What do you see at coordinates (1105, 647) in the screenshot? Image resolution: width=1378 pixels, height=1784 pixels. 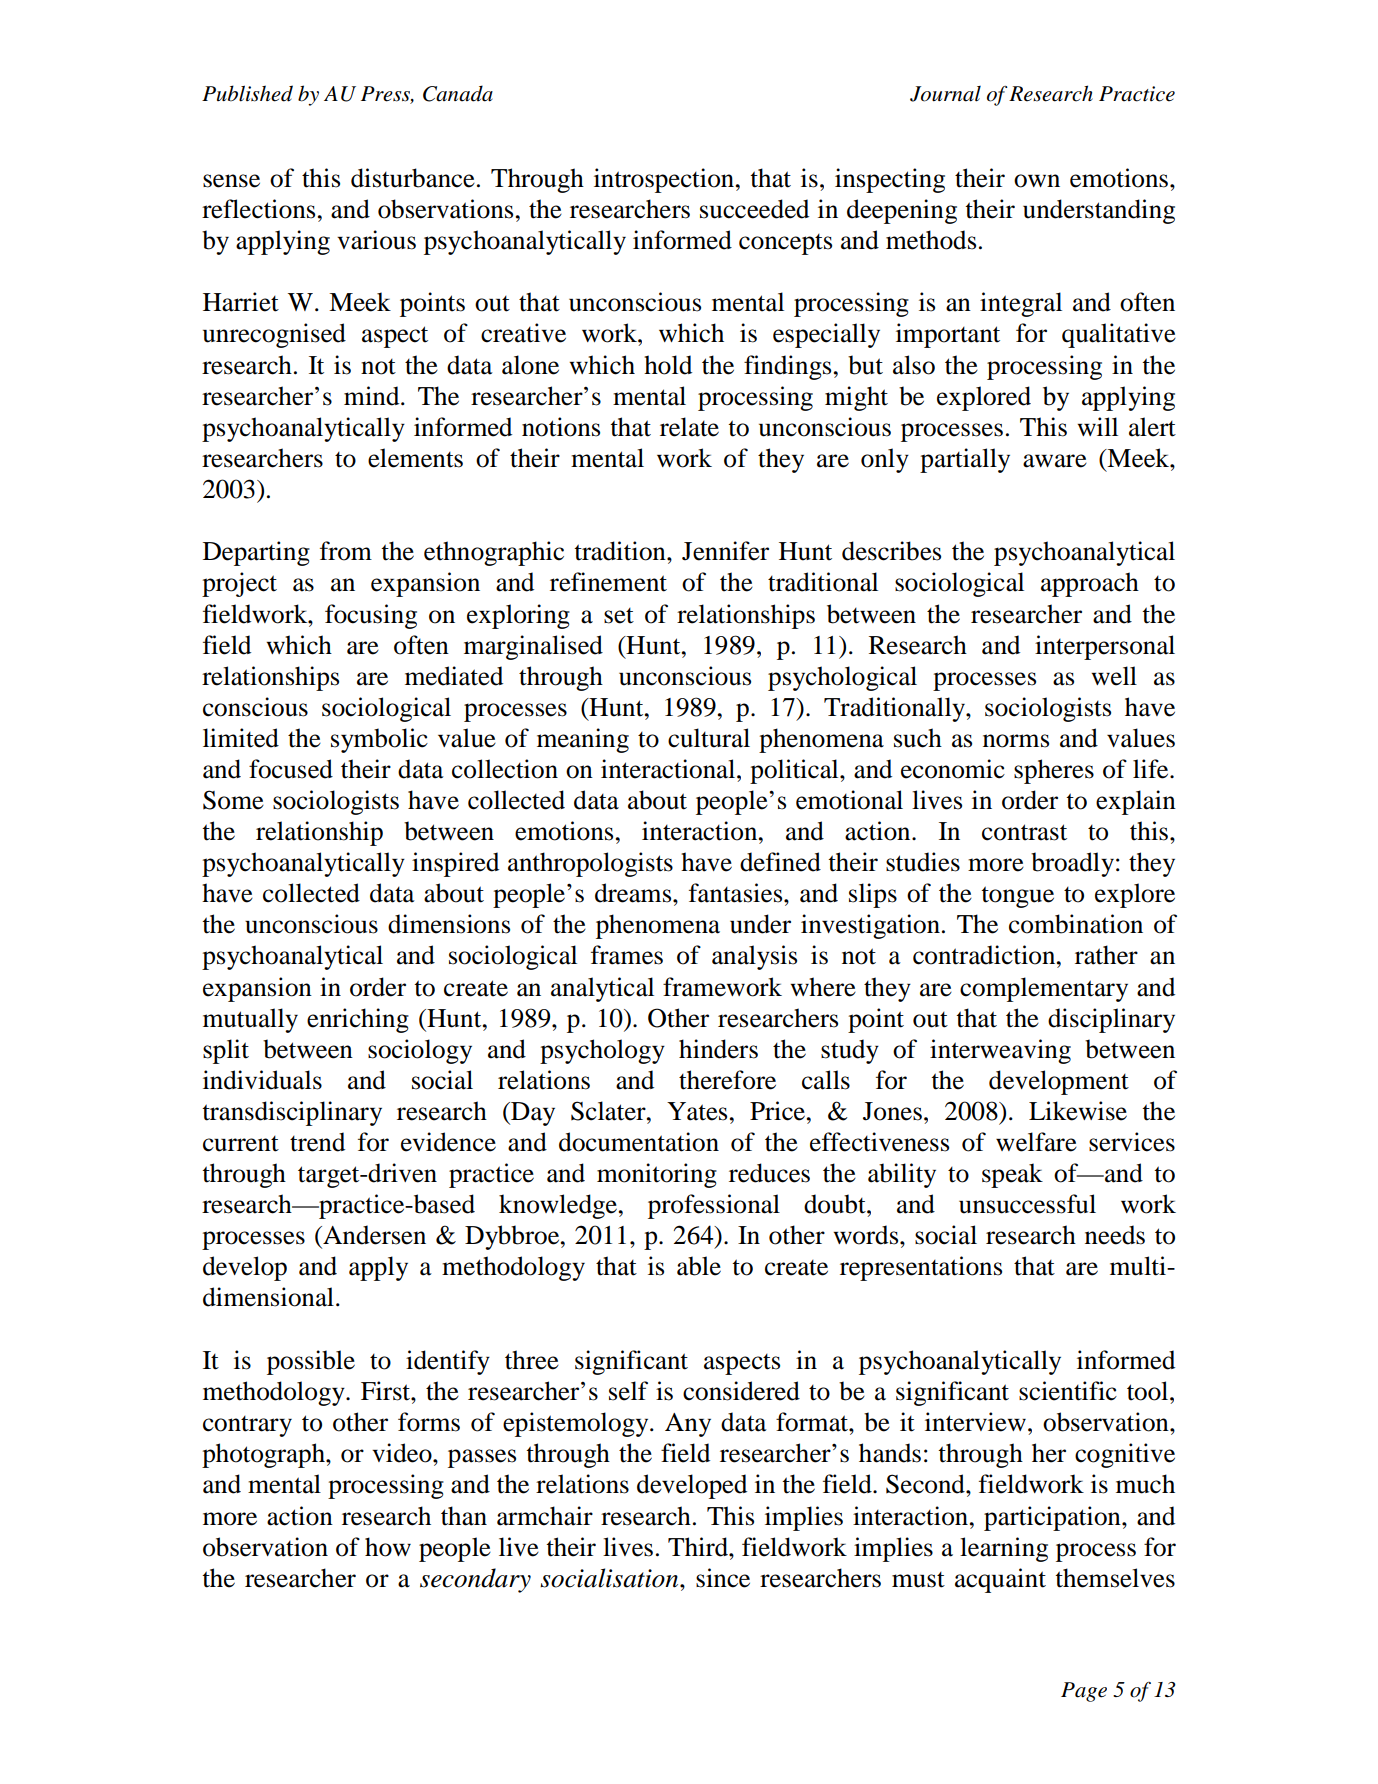 I see `interpersonal` at bounding box center [1105, 647].
